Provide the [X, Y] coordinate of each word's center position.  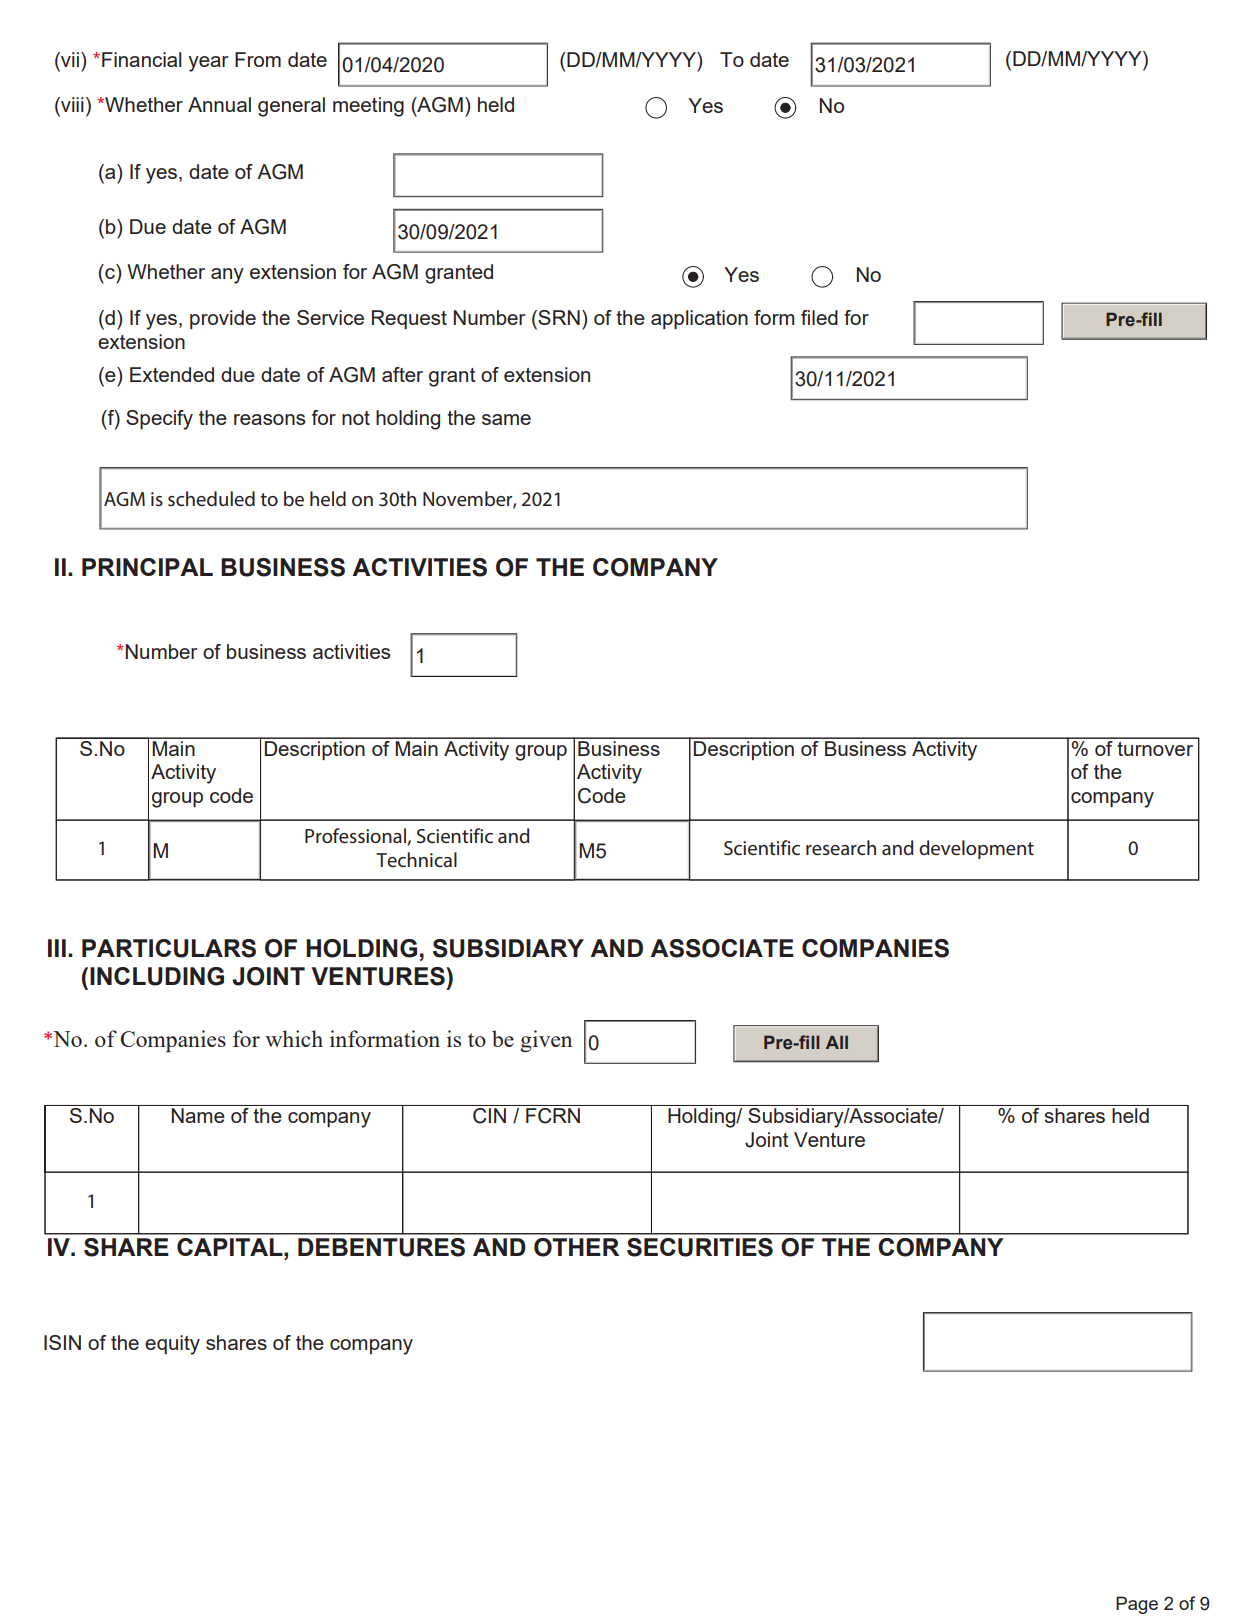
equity [172, 1345]
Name [198, 1115]
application [699, 319]
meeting [368, 107]
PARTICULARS [169, 948]
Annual [219, 104]
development [976, 849]
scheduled [211, 498]
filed [819, 317]
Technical [416, 859]
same [506, 419]
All [837, 1042]
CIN [489, 1116]
